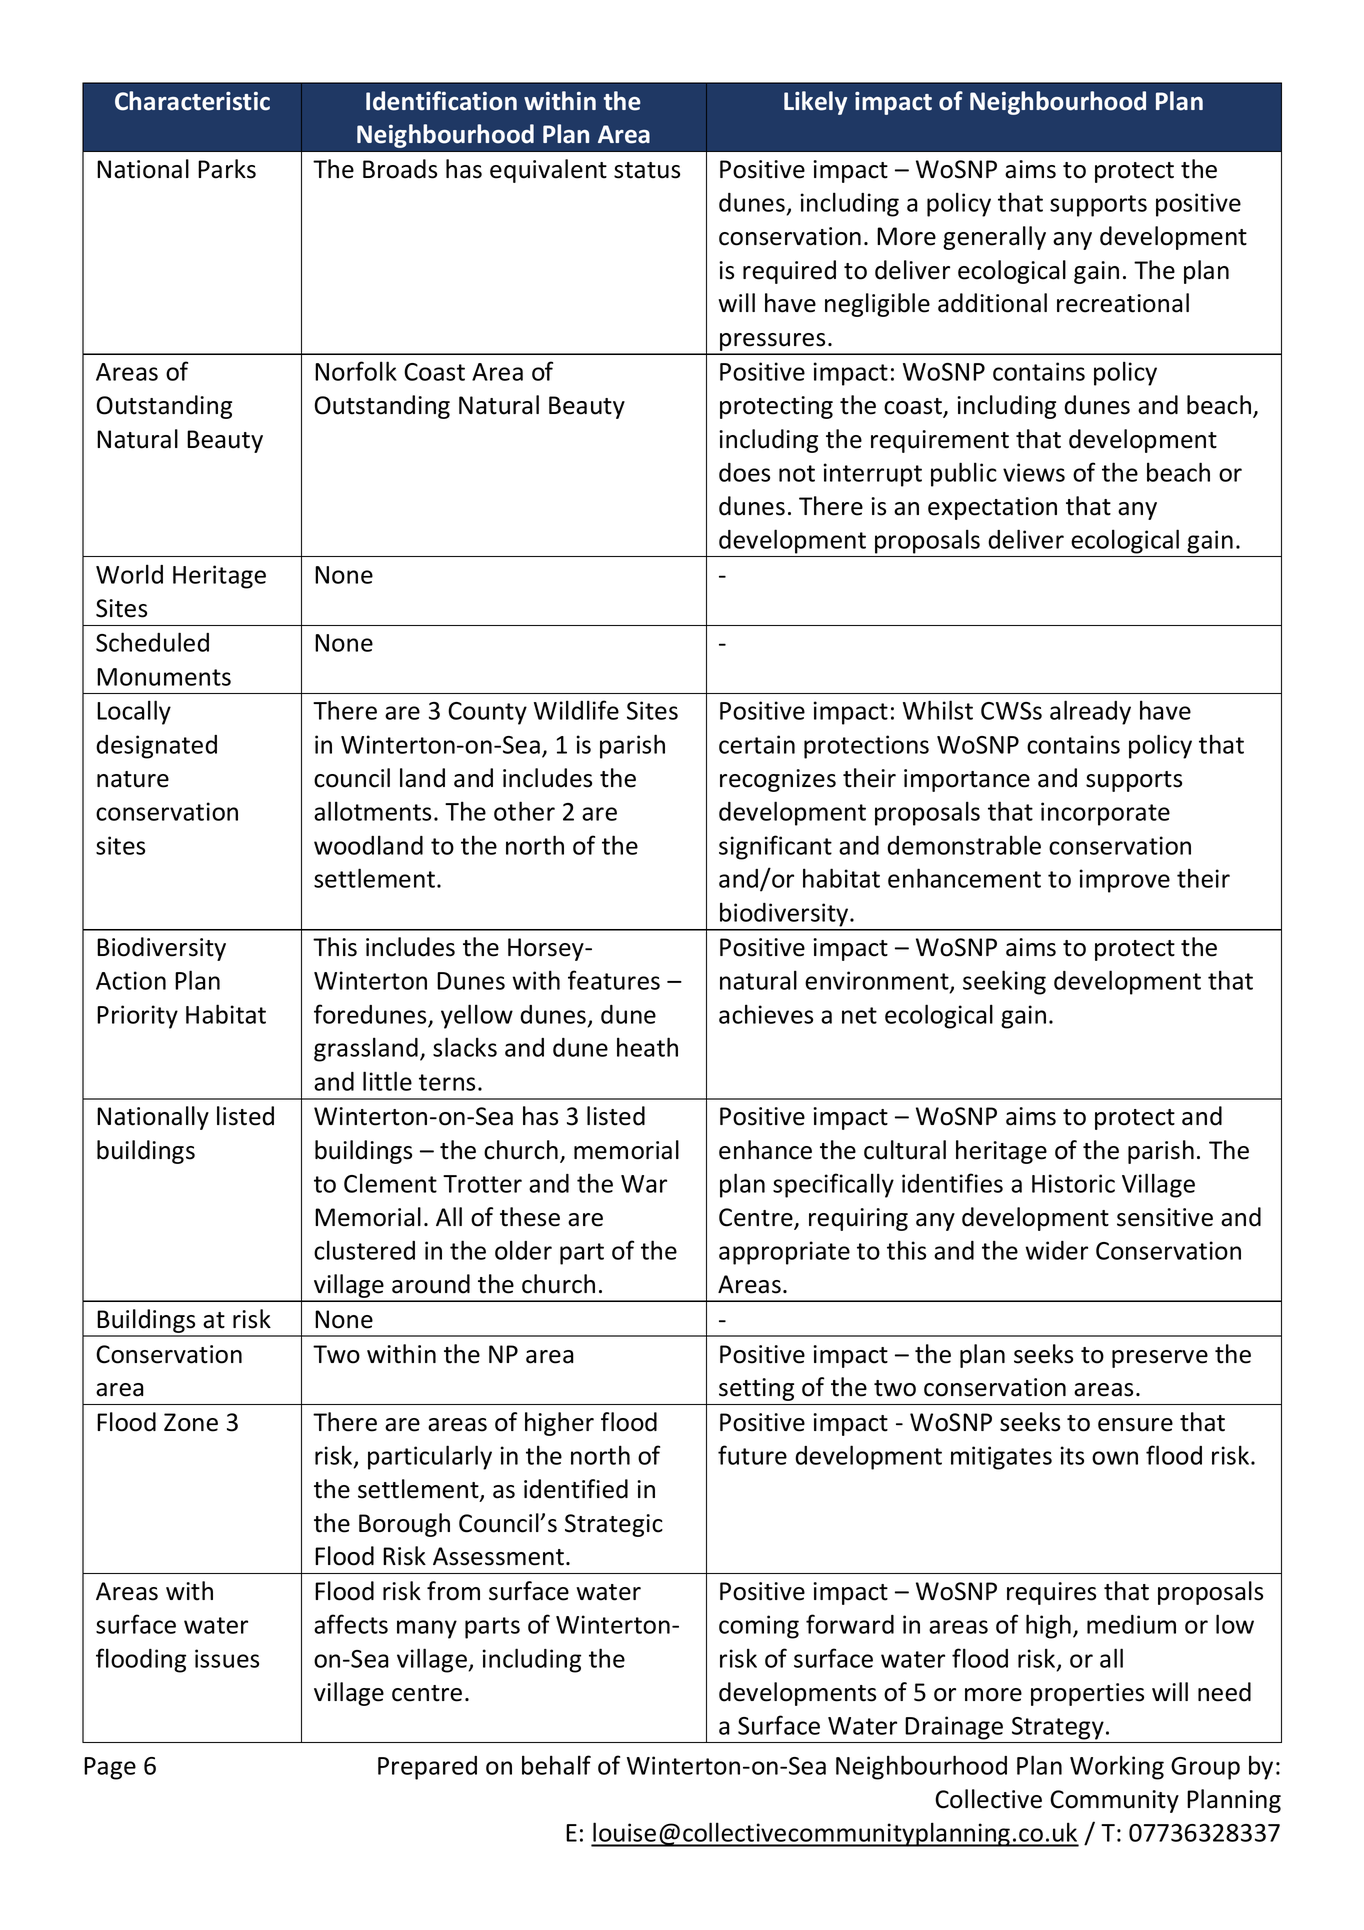 The height and width of the screenshot is (1930, 1364). I want to click on Parks, so click(227, 169).
